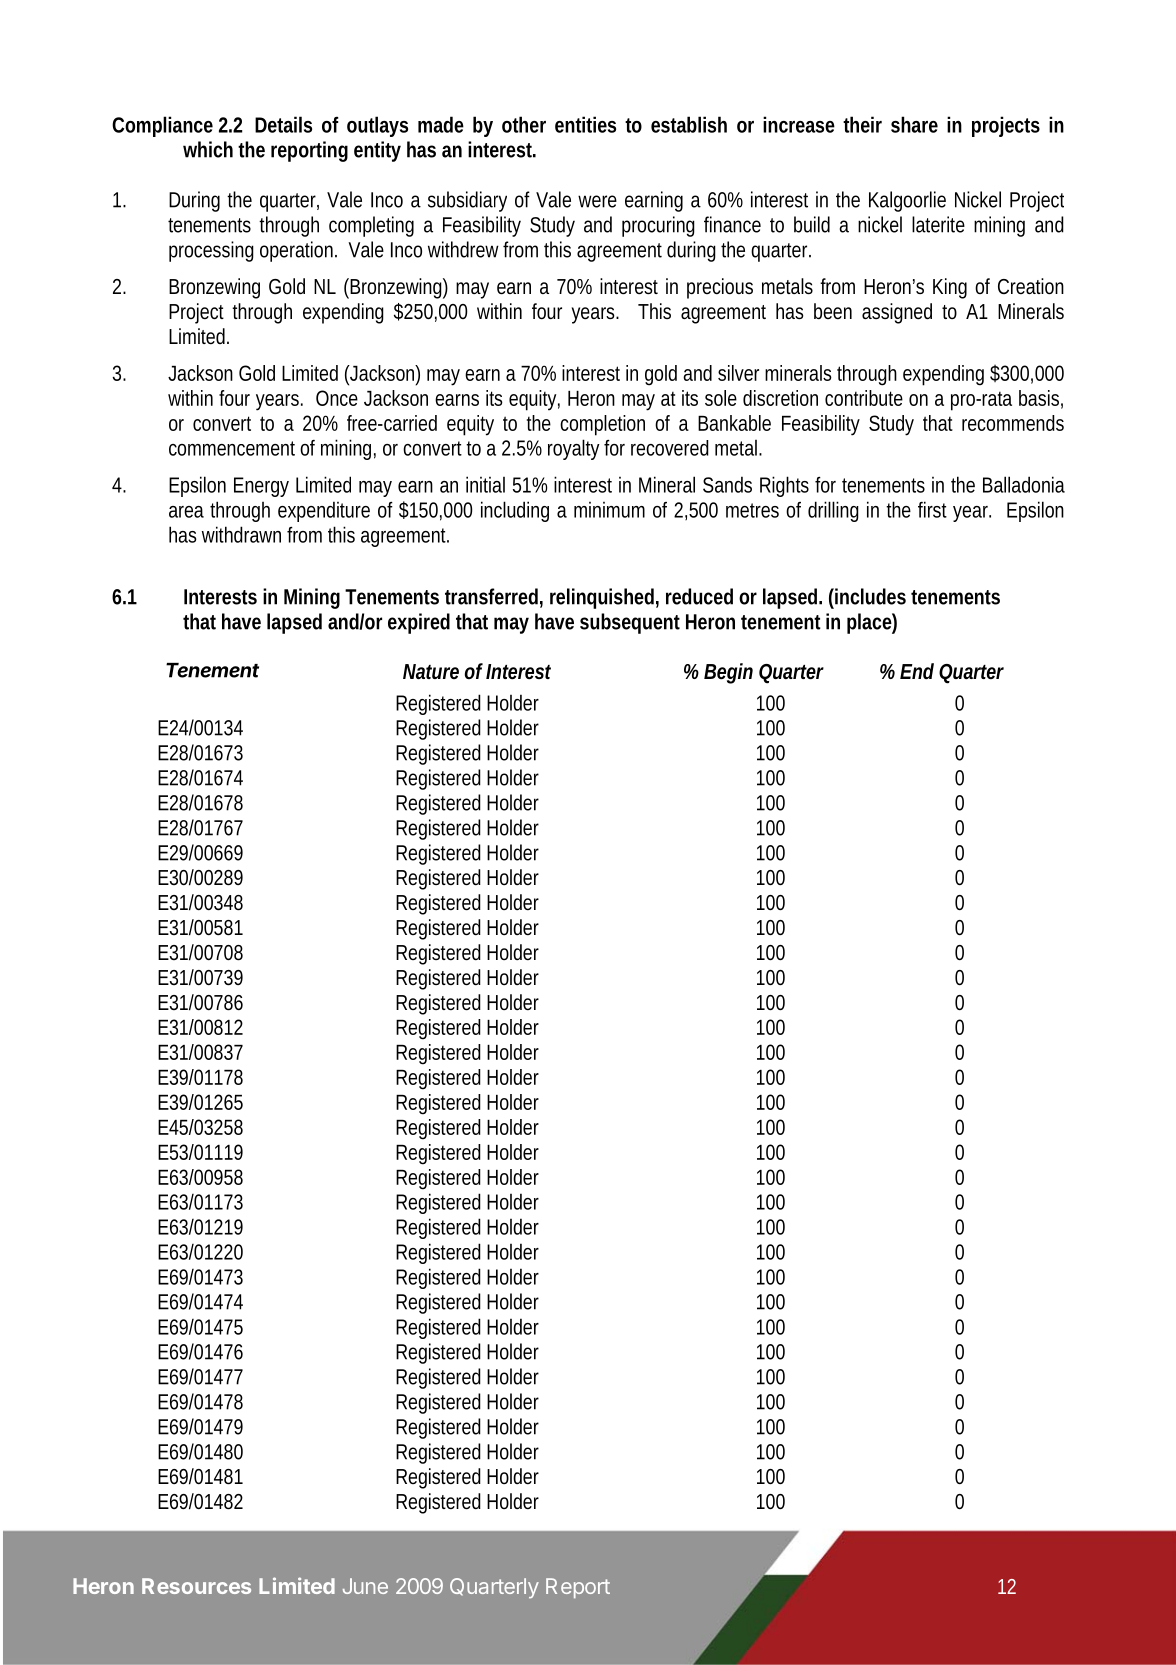 This document has height=1665, width=1176. Describe the element at coordinates (365, 1586) in the document. I see `June` at that location.
